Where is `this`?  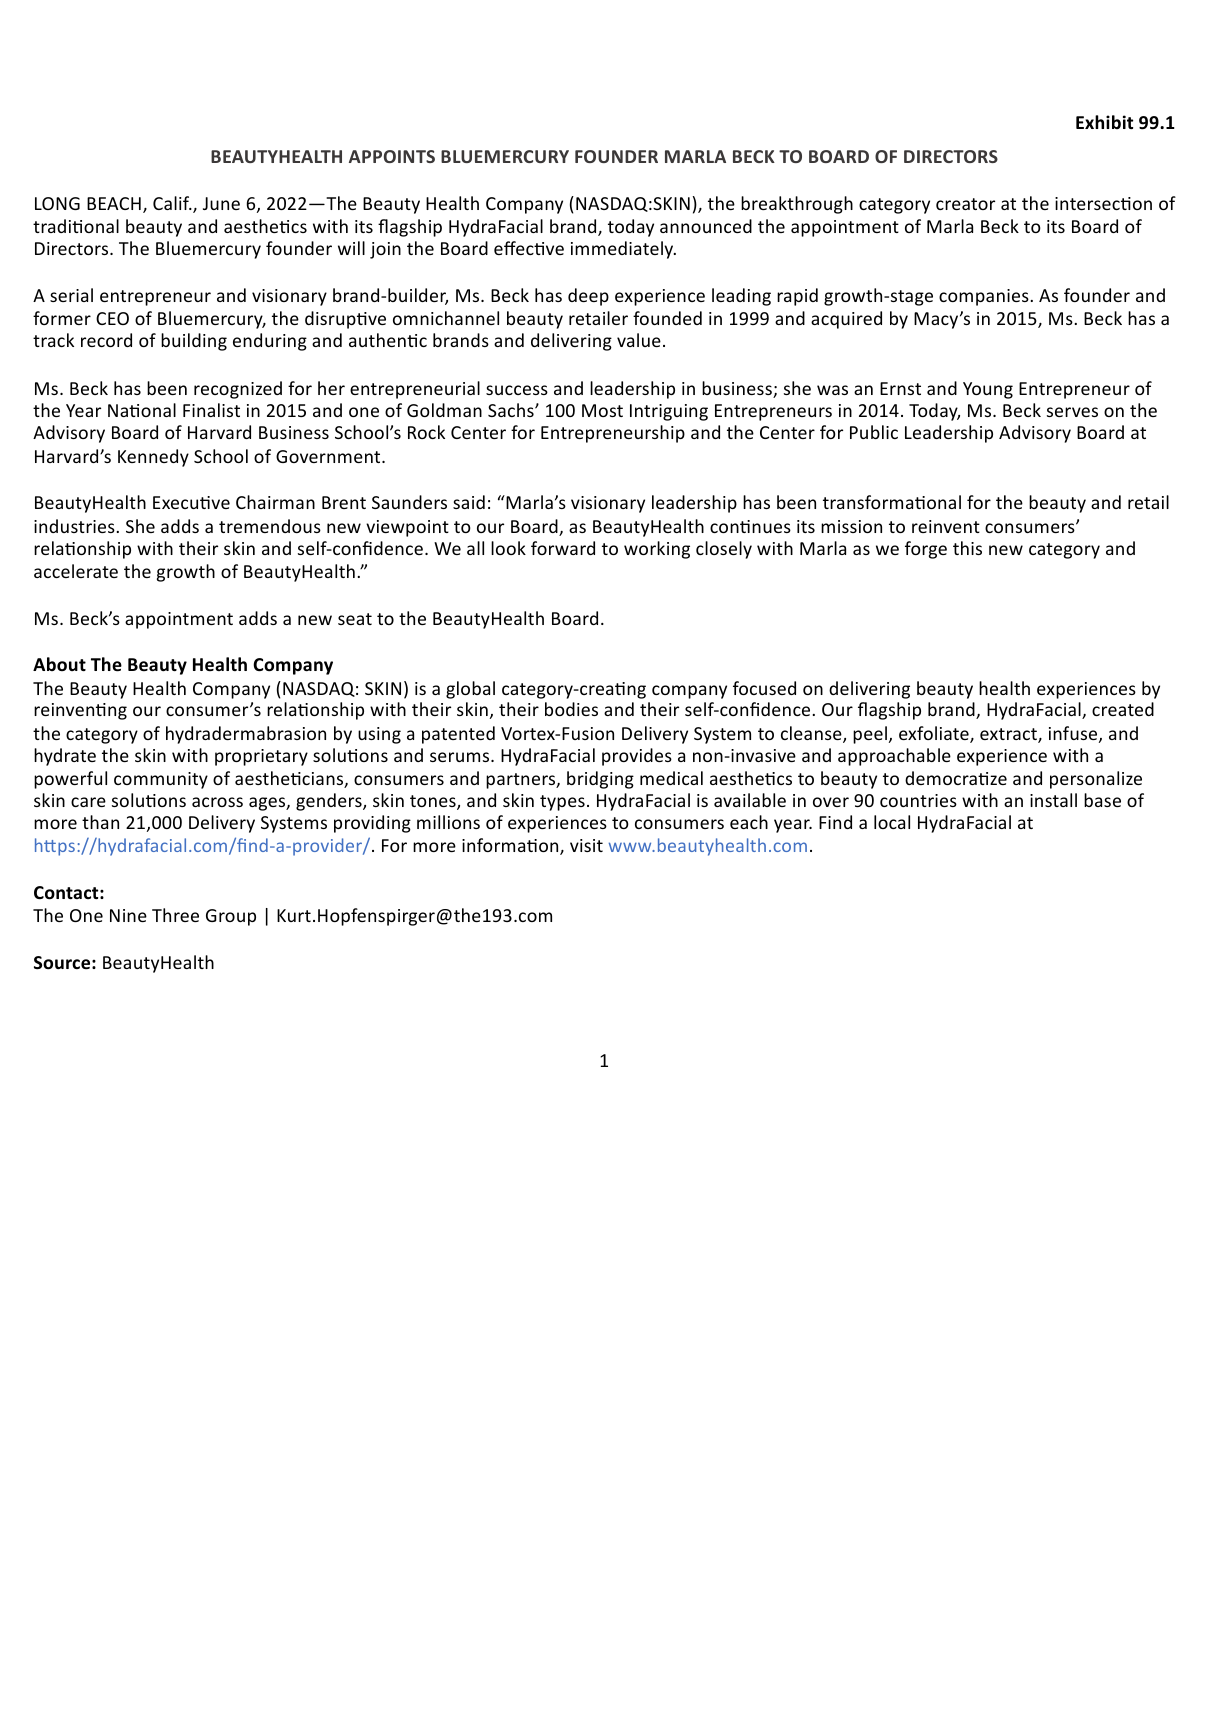
this is located at coordinates (967, 548).
